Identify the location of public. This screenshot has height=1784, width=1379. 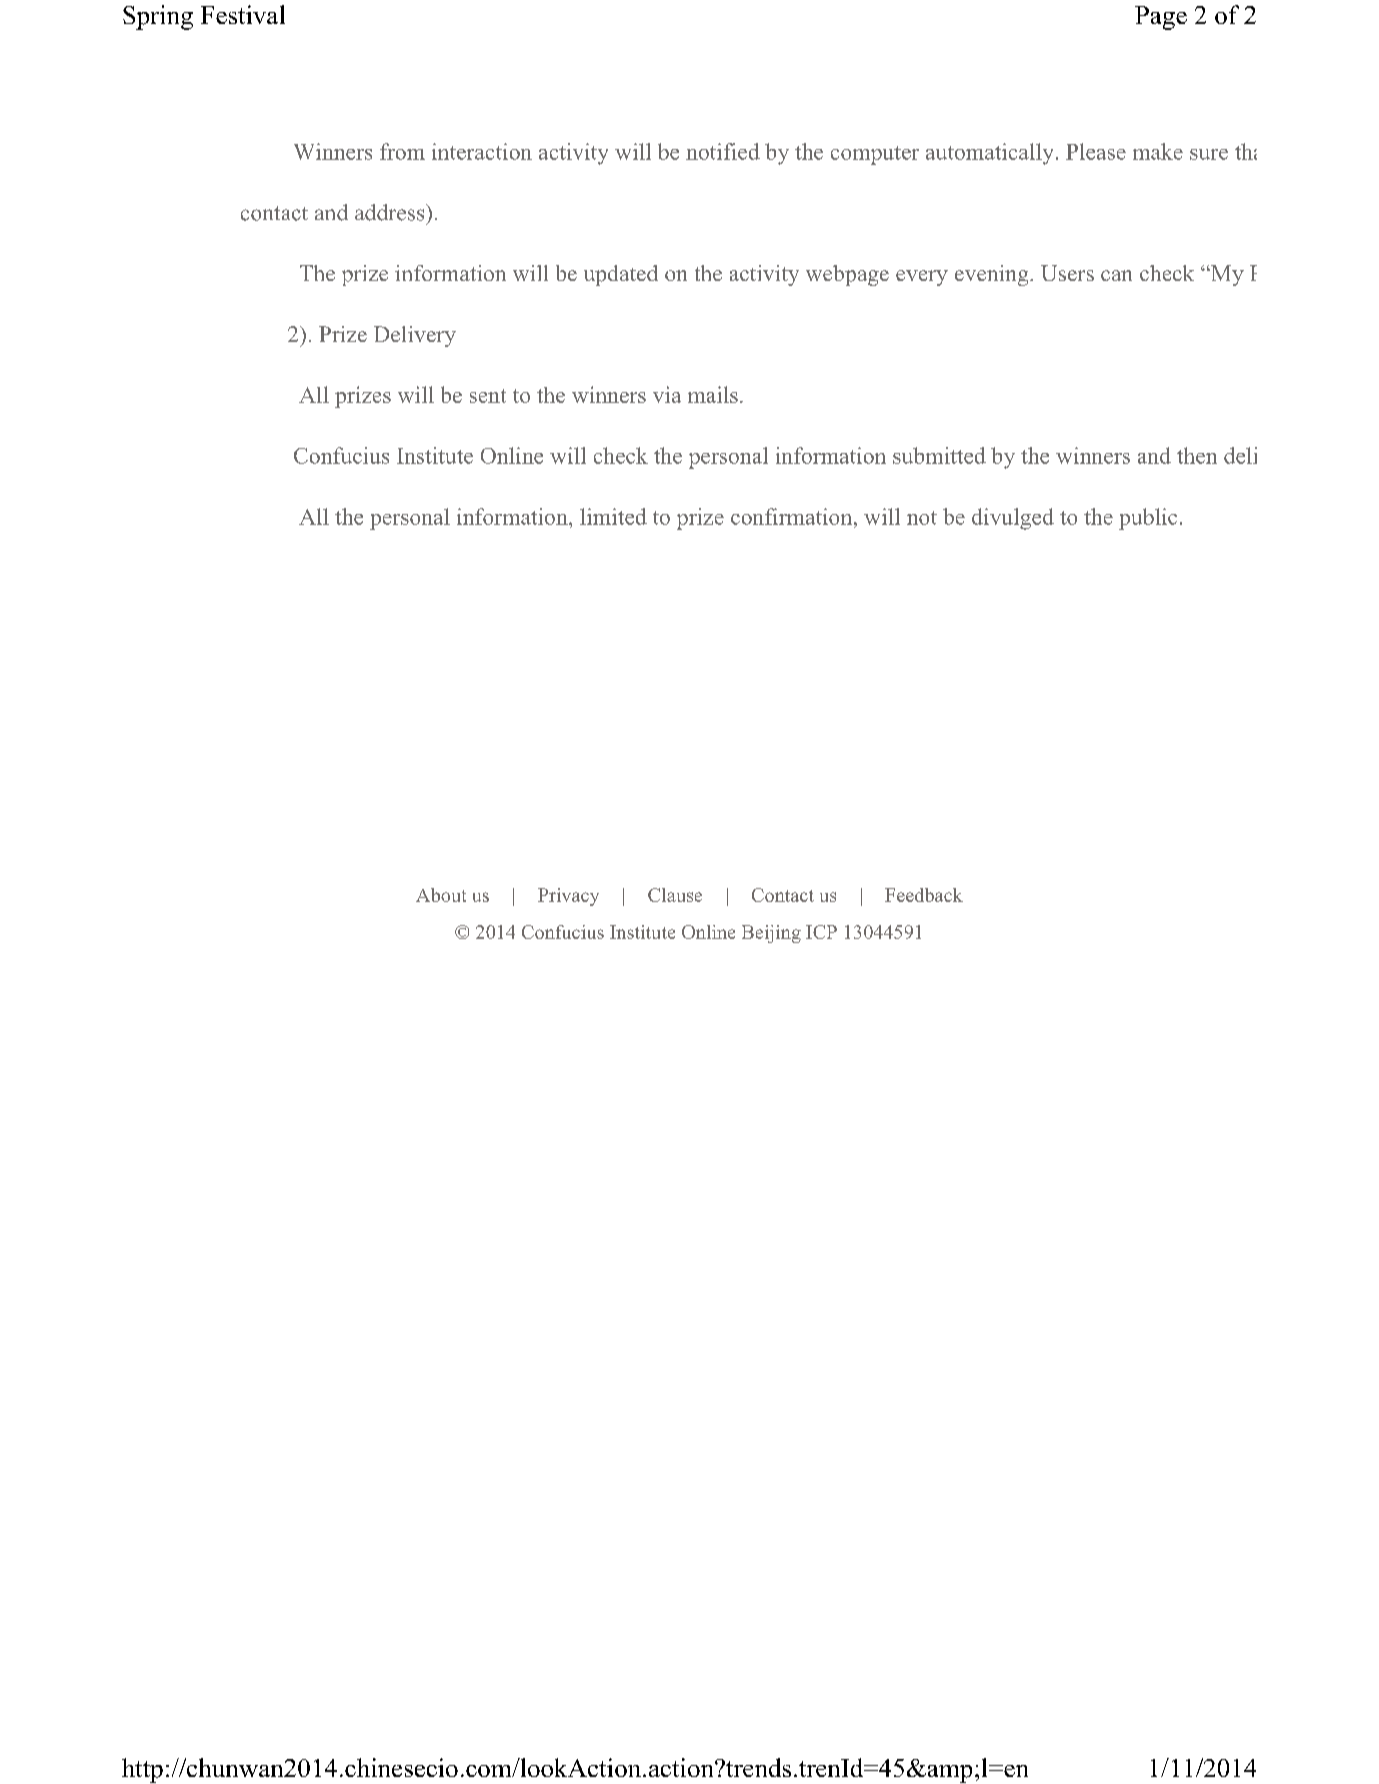
(1148, 519).
